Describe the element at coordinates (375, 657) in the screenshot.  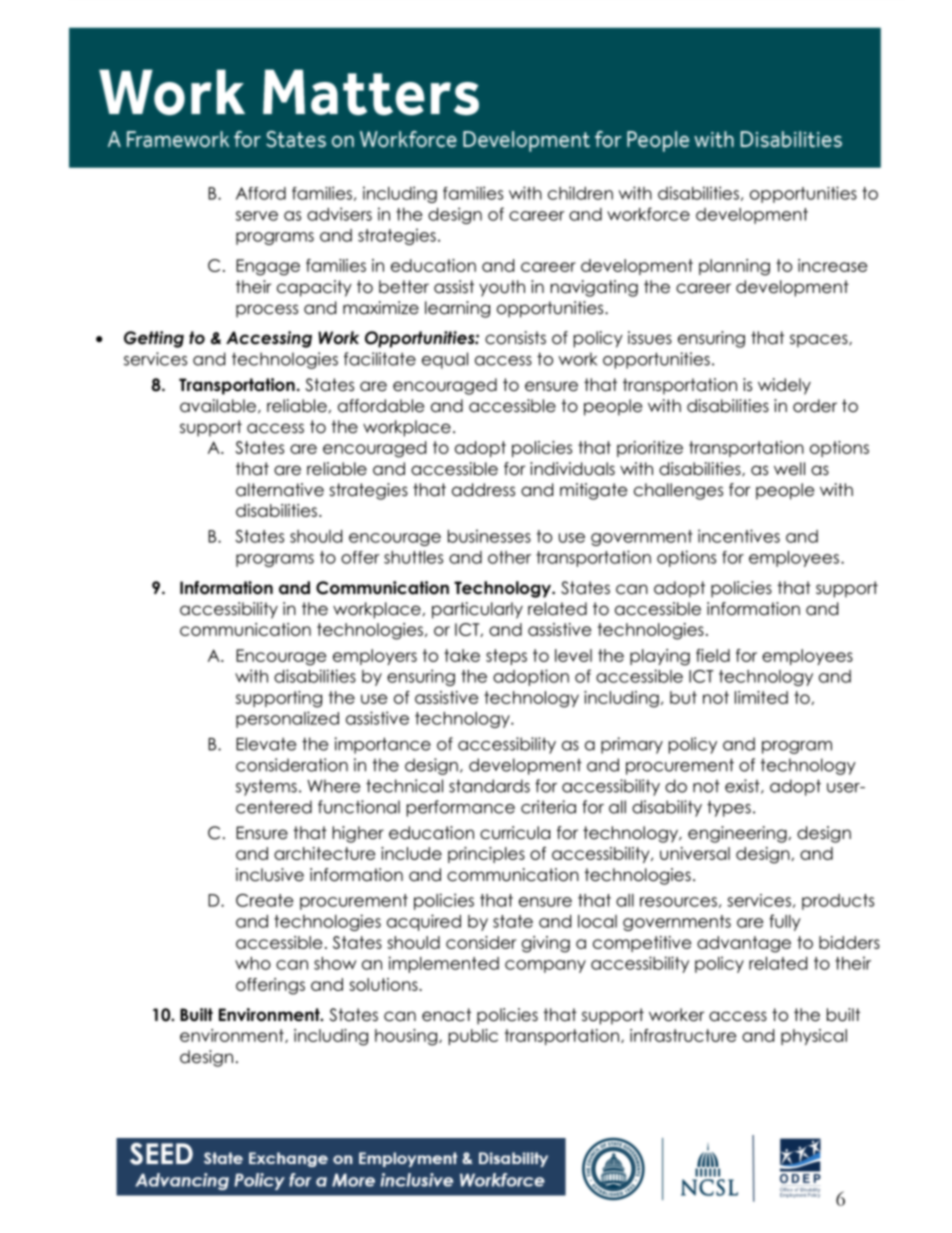
I see `employers` at that location.
